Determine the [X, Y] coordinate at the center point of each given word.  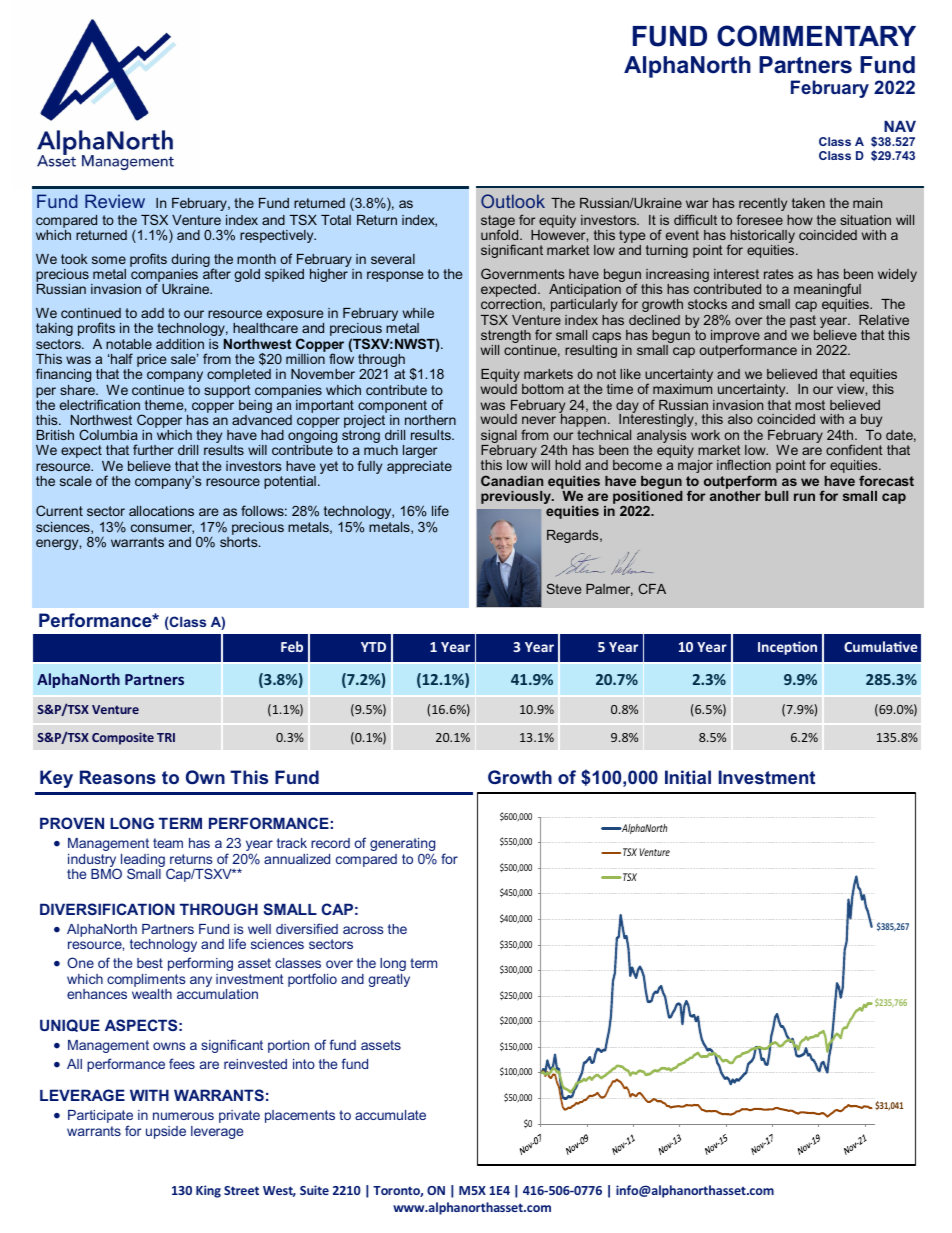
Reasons [118, 777]
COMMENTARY [816, 36]
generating [402, 846]
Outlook [513, 201]
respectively [278, 236]
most [810, 405]
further [153, 449]
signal [499, 438]
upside [166, 1132]
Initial [688, 777]
